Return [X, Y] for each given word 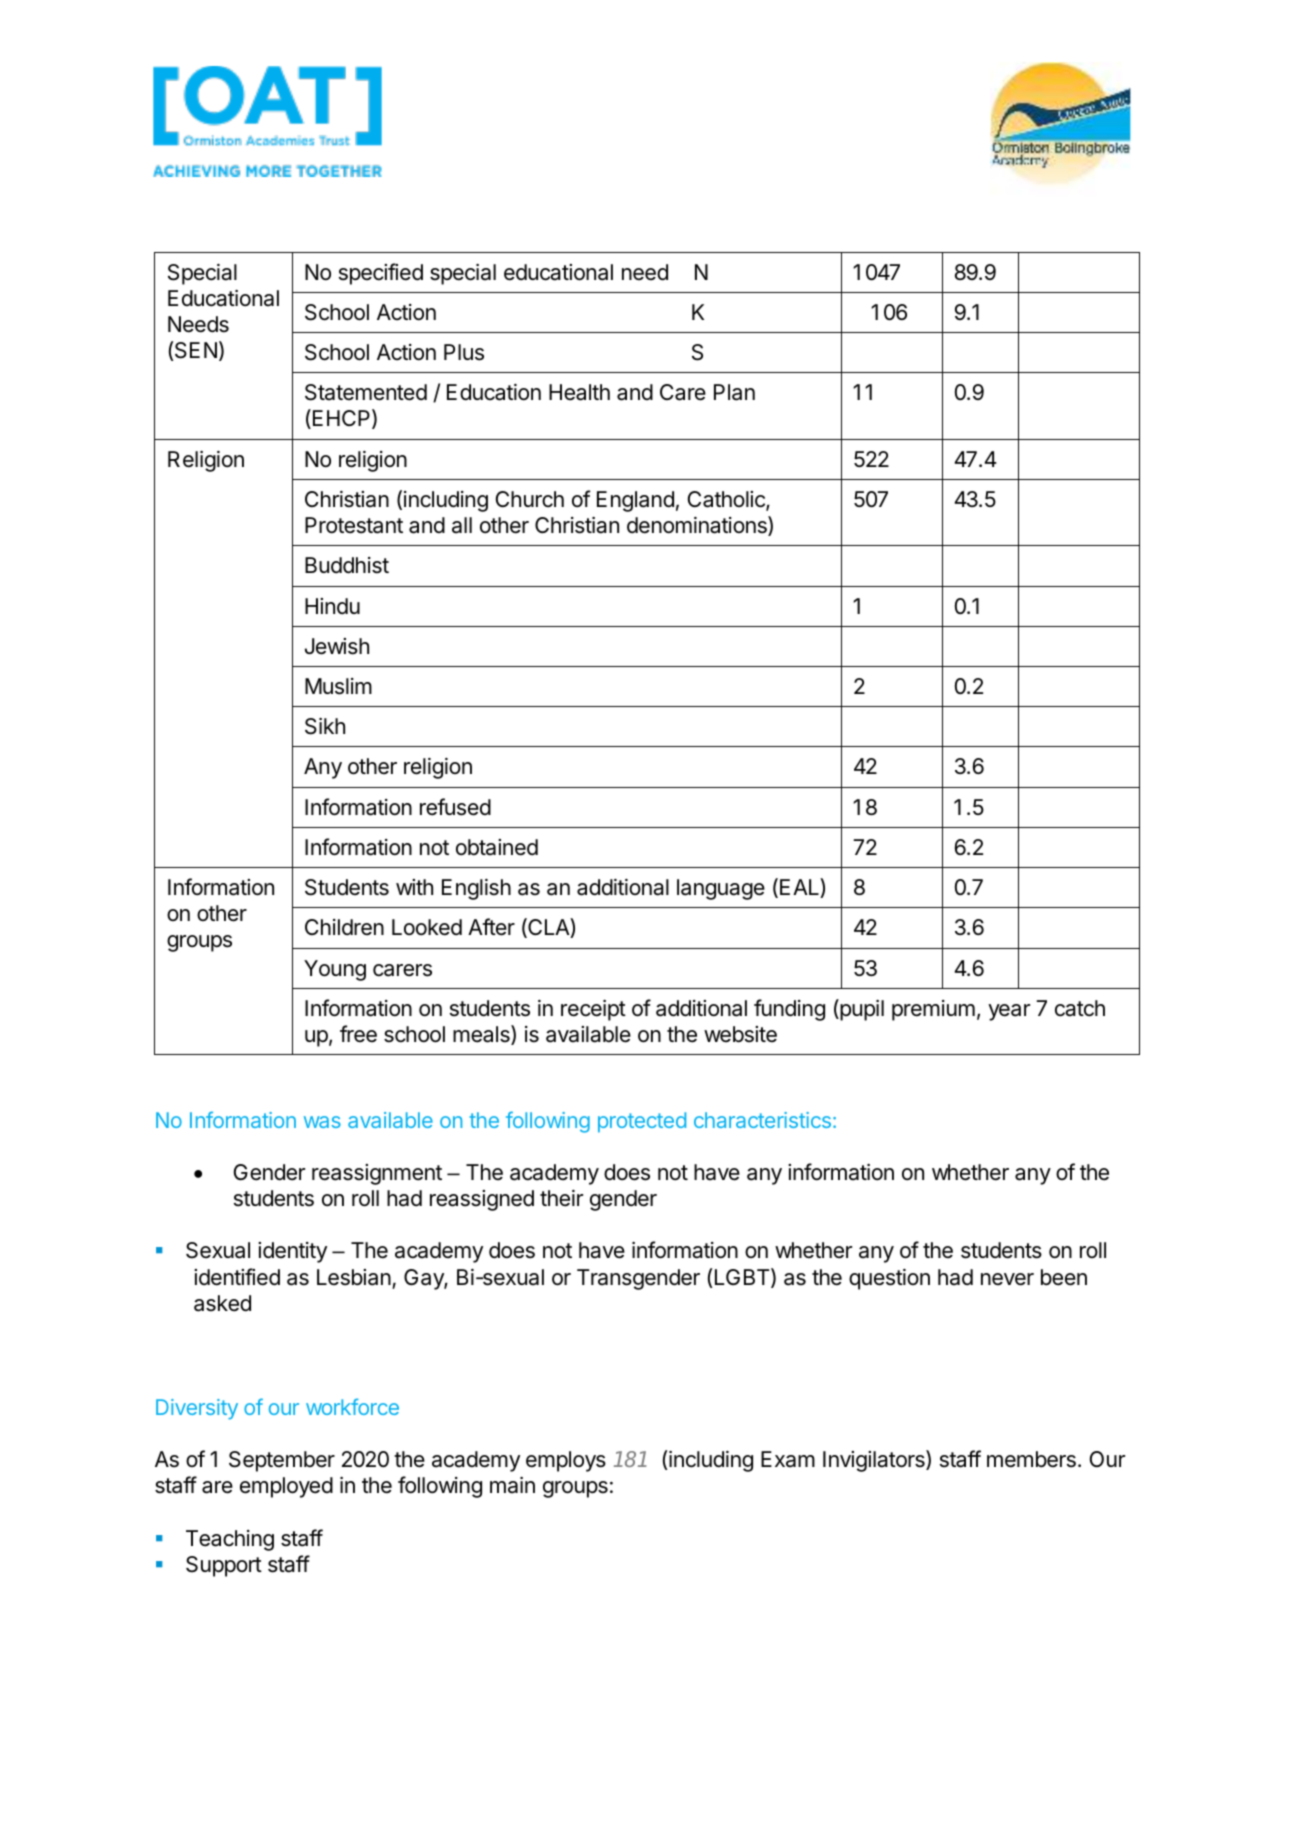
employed [286, 1487]
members [1031, 1459]
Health [579, 392]
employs [566, 1461]
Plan [734, 392]
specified [381, 274]
